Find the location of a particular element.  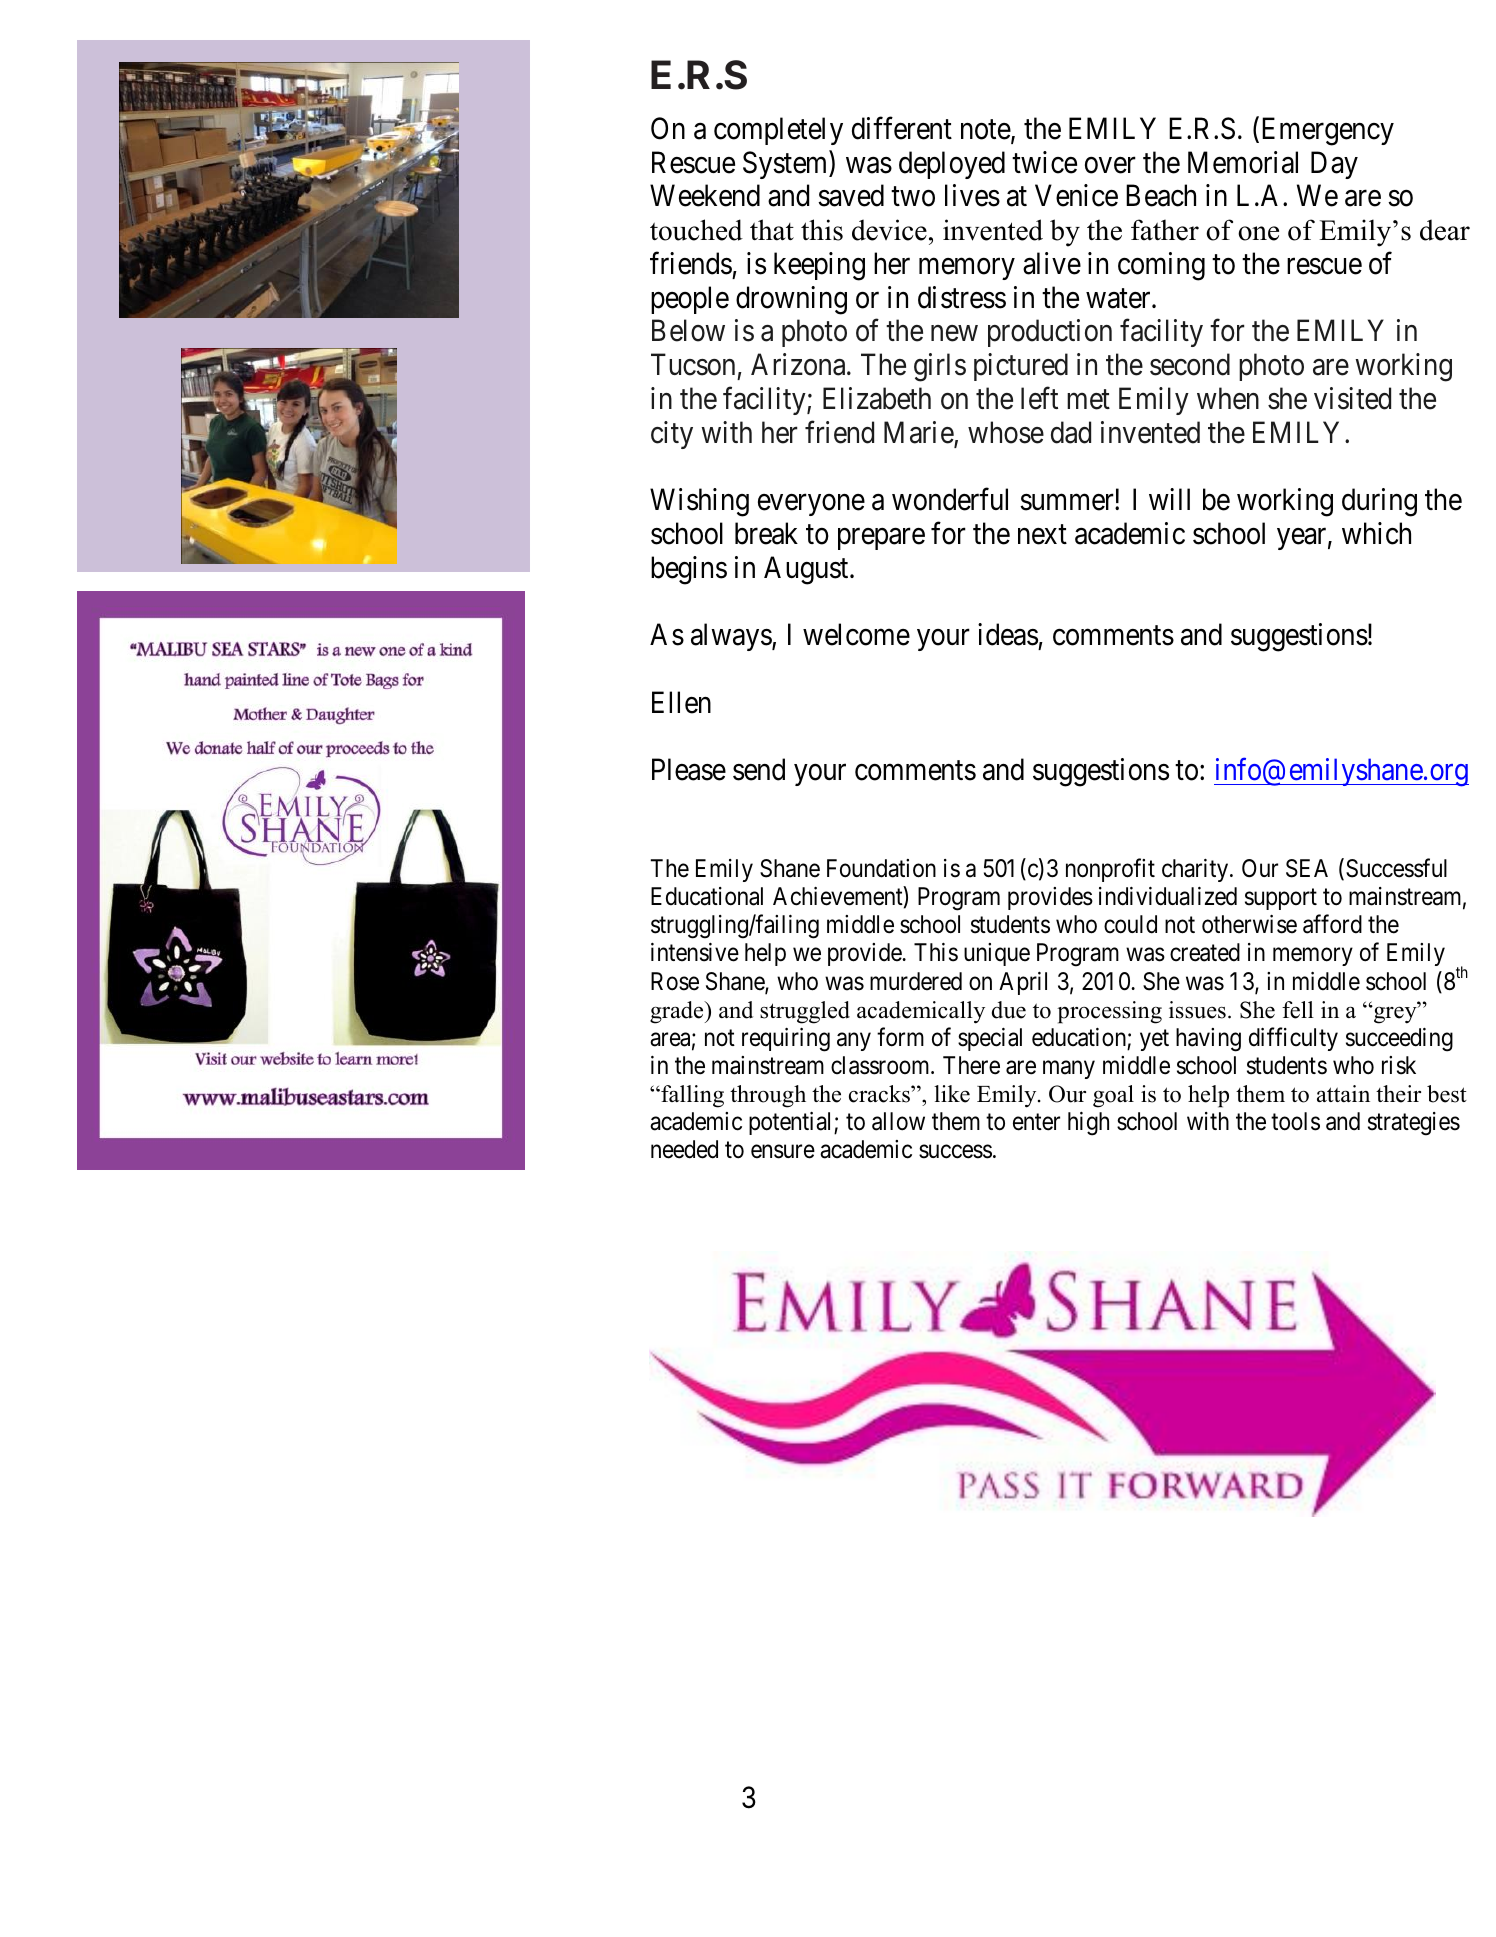

potential is located at coordinates (792, 1123).
